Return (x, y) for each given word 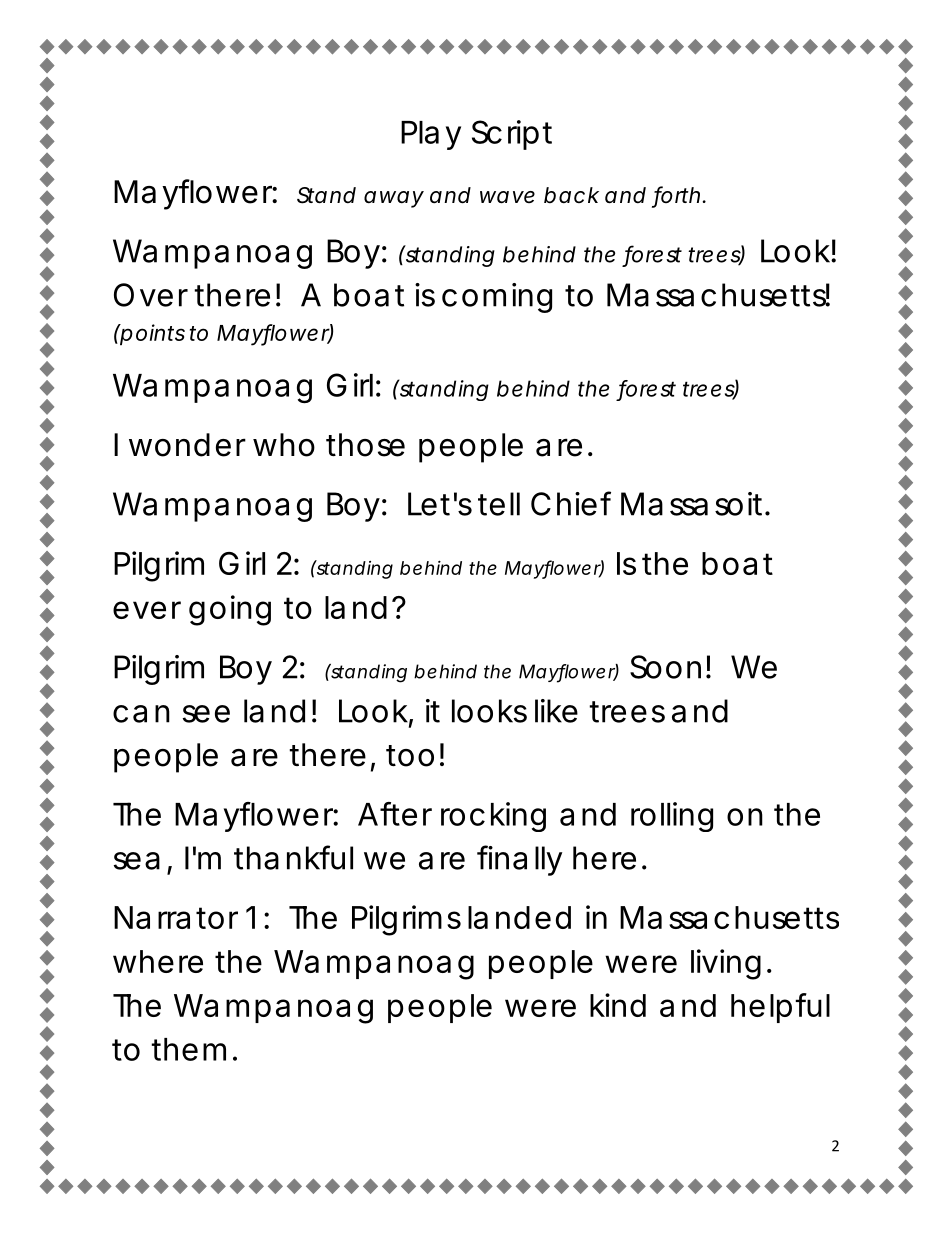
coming (497, 298)
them (188, 1049)
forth (677, 196)
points (152, 334)
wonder (187, 445)
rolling (672, 817)
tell (499, 504)
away (394, 199)
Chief (571, 503)
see (206, 714)
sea (137, 861)
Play (431, 135)
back (571, 195)
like (556, 711)
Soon (665, 667)
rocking (493, 817)
